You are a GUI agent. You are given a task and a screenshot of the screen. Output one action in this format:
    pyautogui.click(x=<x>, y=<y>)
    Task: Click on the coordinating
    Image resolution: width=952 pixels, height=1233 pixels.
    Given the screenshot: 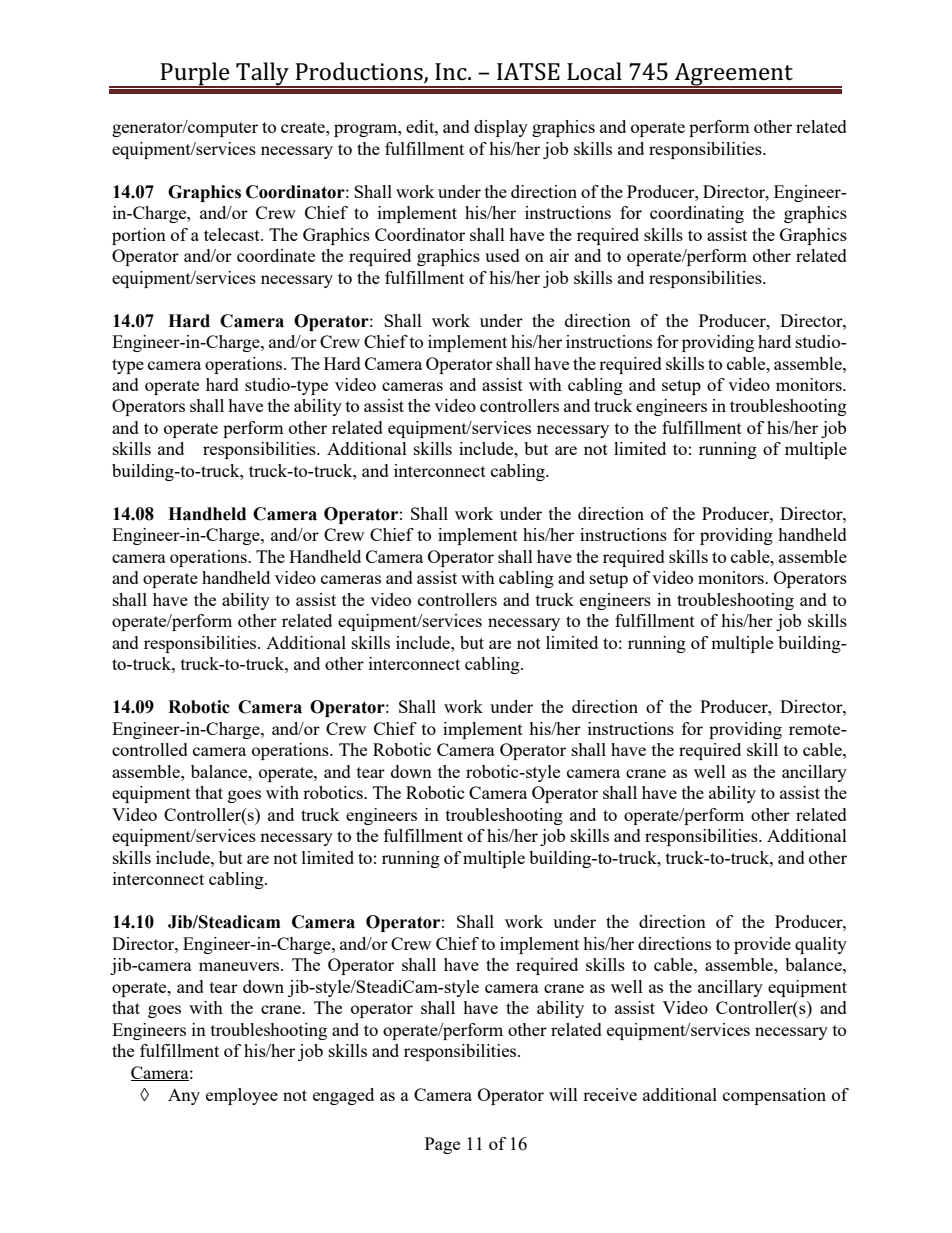 What is the action you would take?
    pyautogui.click(x=697, y=214)
